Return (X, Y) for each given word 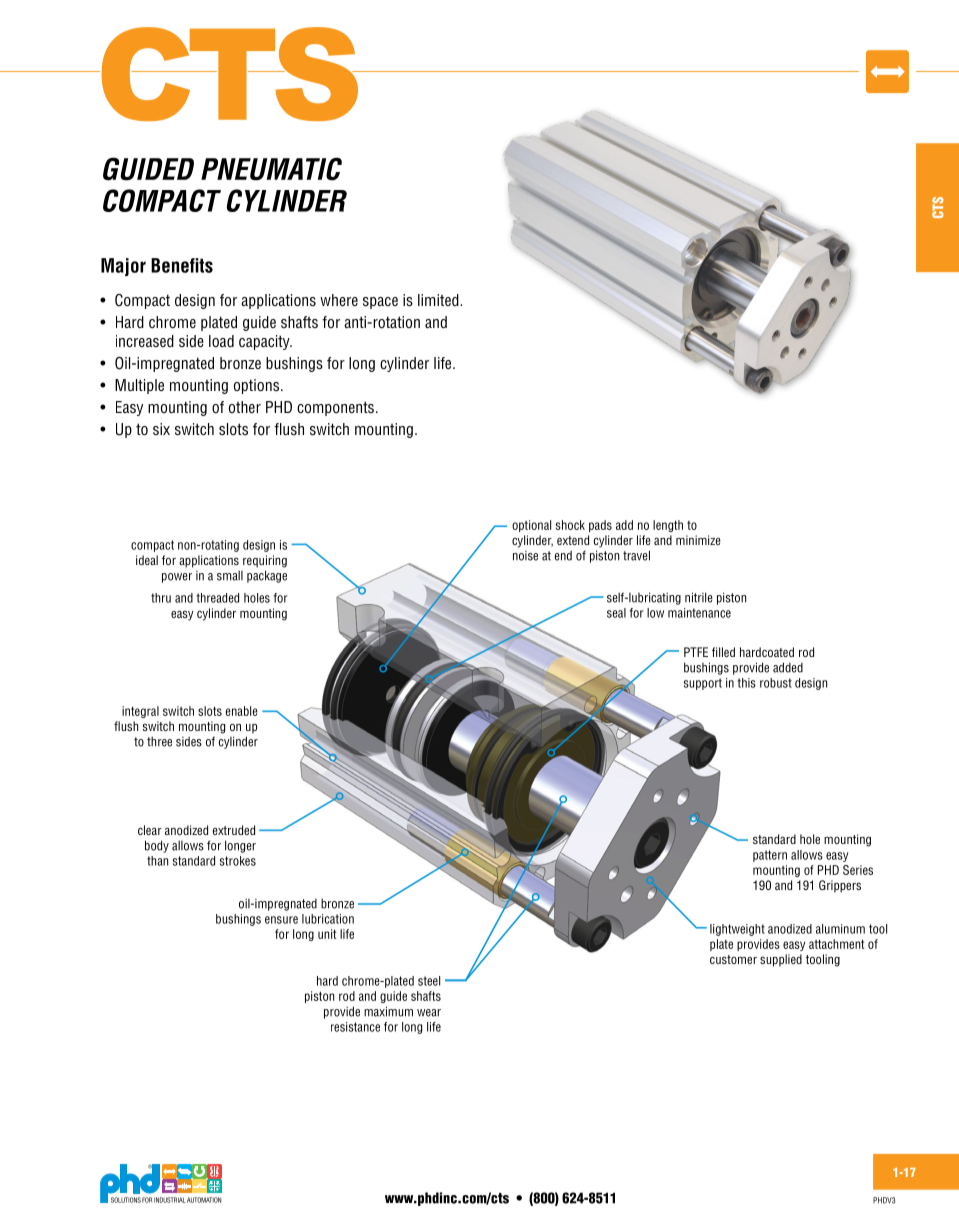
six (161, 429)
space (380, 303)
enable (242, 711)
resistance (355, 1027)
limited (439, 300)
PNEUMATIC (271, 169)
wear (429, 1013)
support (703, 684)
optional (531, 526)
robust (776, 683)
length (668, 526)
